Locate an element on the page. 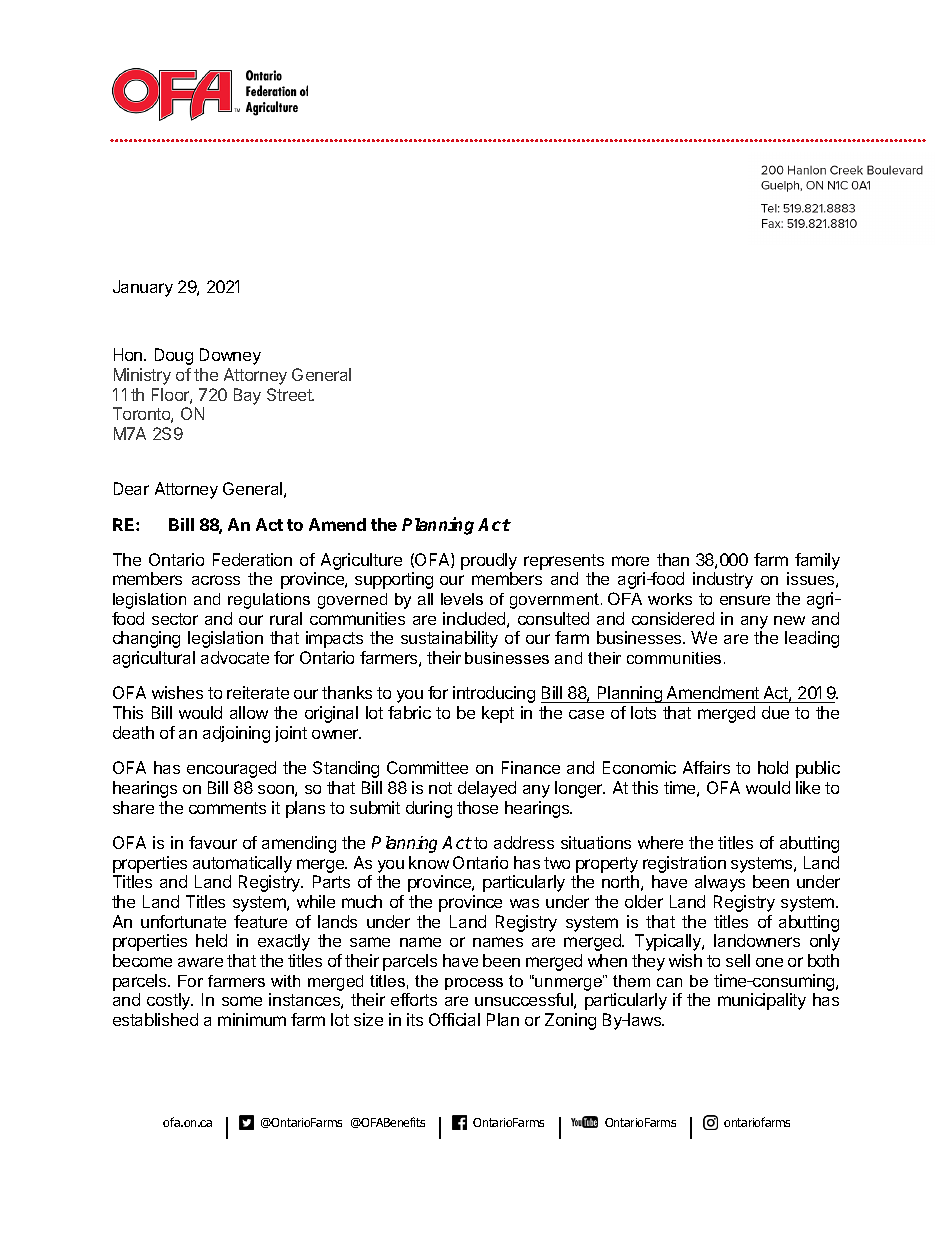  Street is located at coordinates (290, 394).
